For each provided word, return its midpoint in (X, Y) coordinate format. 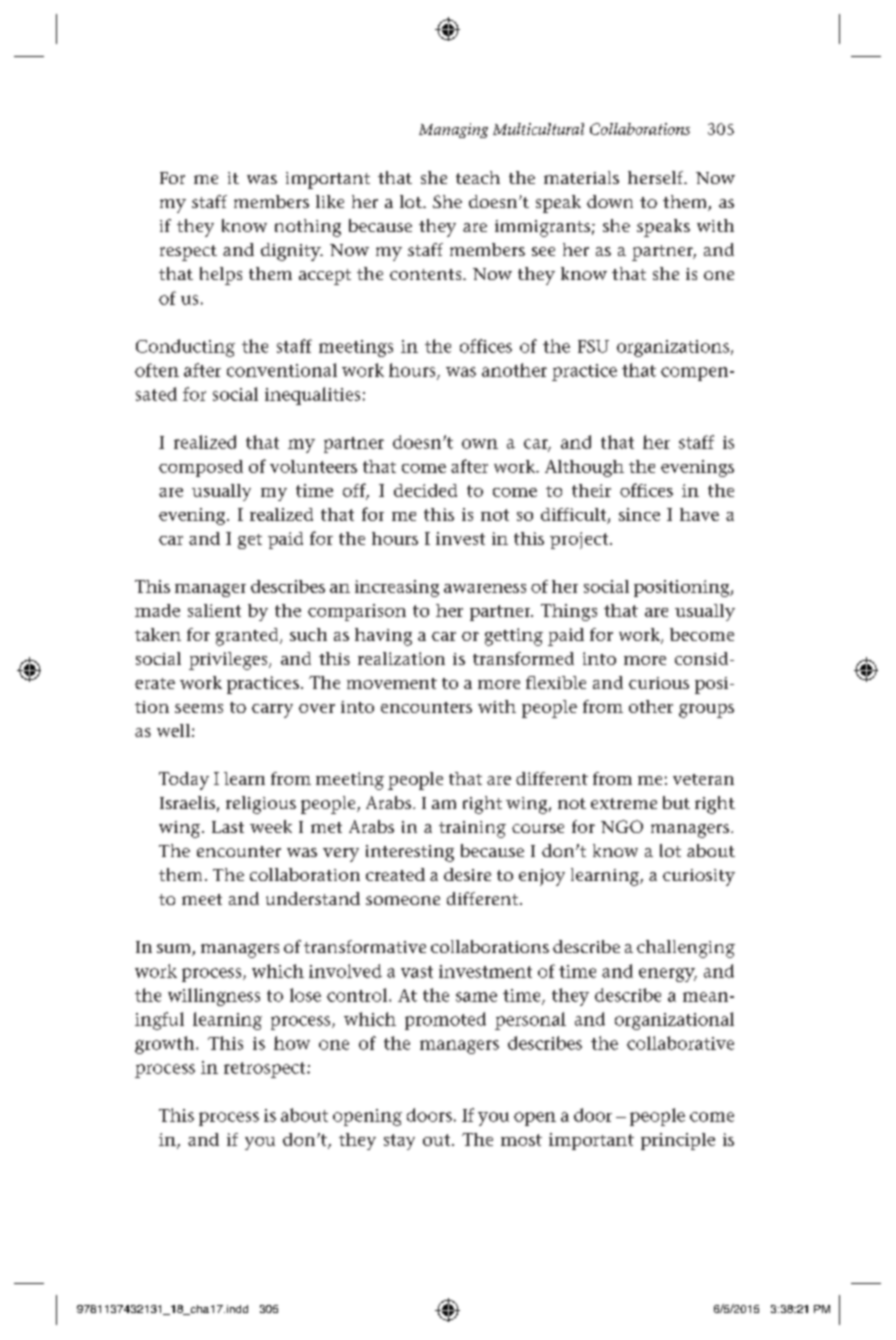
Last (228, 827)
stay (399, 1142)
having (383, 637)
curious (659, 683)
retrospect (266, 1070)
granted (248, 637)
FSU (593, 346)
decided (425, 490)
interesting (410, 853)
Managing (453, 130)
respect (188, 253)
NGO (622, 826)
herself (657, 177)
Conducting (185, 348)
